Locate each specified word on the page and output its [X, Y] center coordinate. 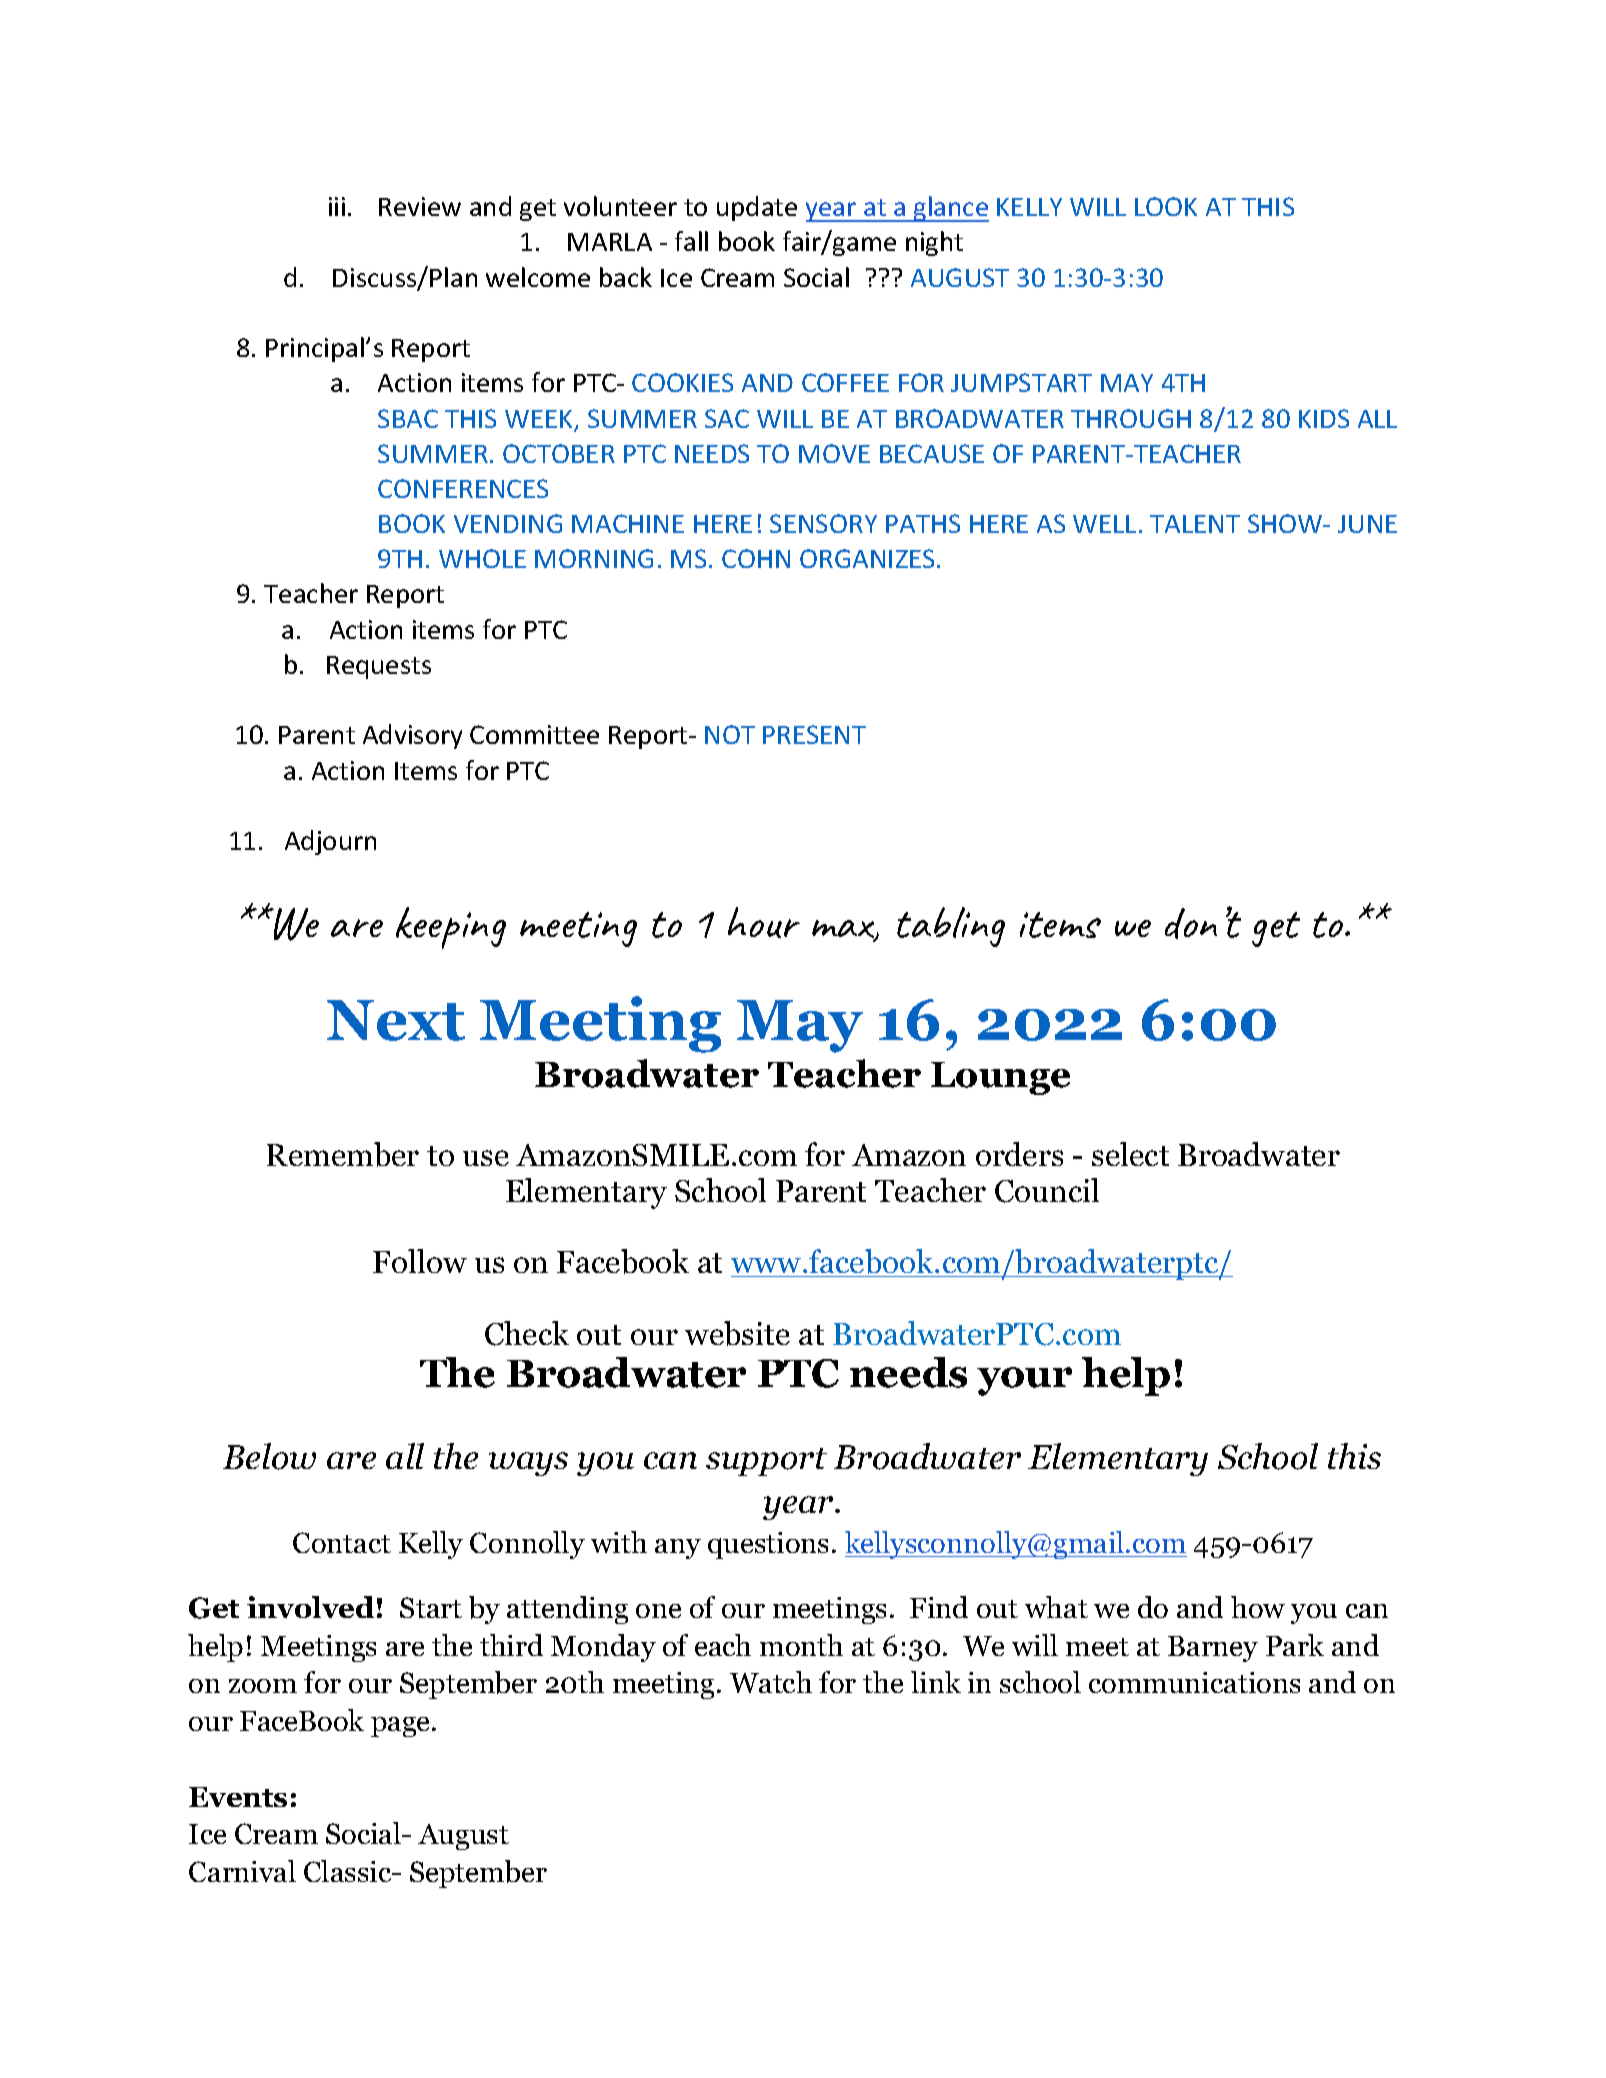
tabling [951, 927]
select [1130, 1154]
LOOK [1166, 206]
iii [337, 206]
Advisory [412, 736]
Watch [771, 1682]
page [402, 1727]
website [737, 1333]
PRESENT [814, 734]
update [757, 208]
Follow [420, 1261]
